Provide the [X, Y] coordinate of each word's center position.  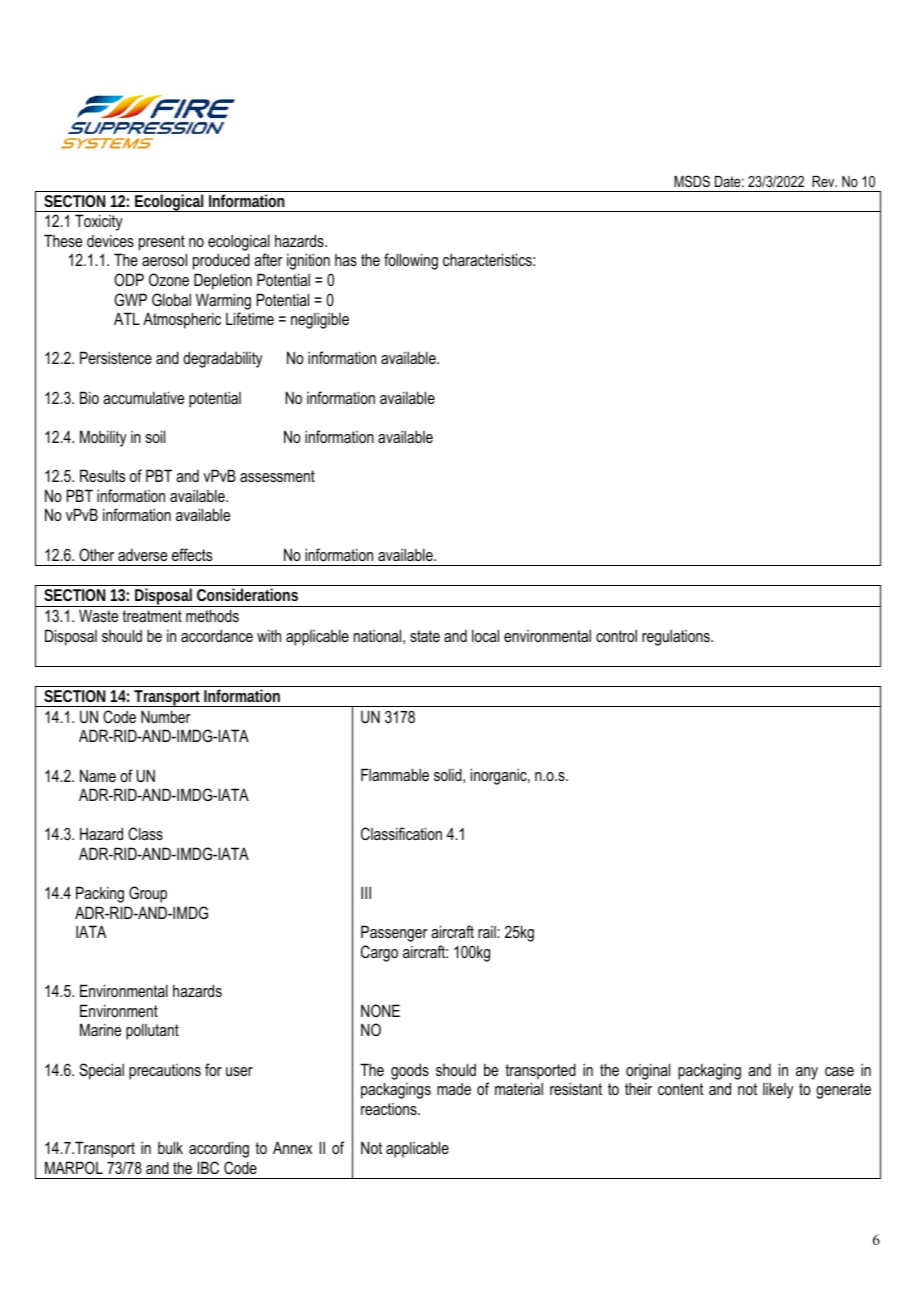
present [162, 243]
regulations [677, 638]
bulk [170, 1147]
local [485, 635]
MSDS [692, 181]
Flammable [395, 774]
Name [98, 775]
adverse [142, 555]
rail [488, 932]
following [411, 261]
